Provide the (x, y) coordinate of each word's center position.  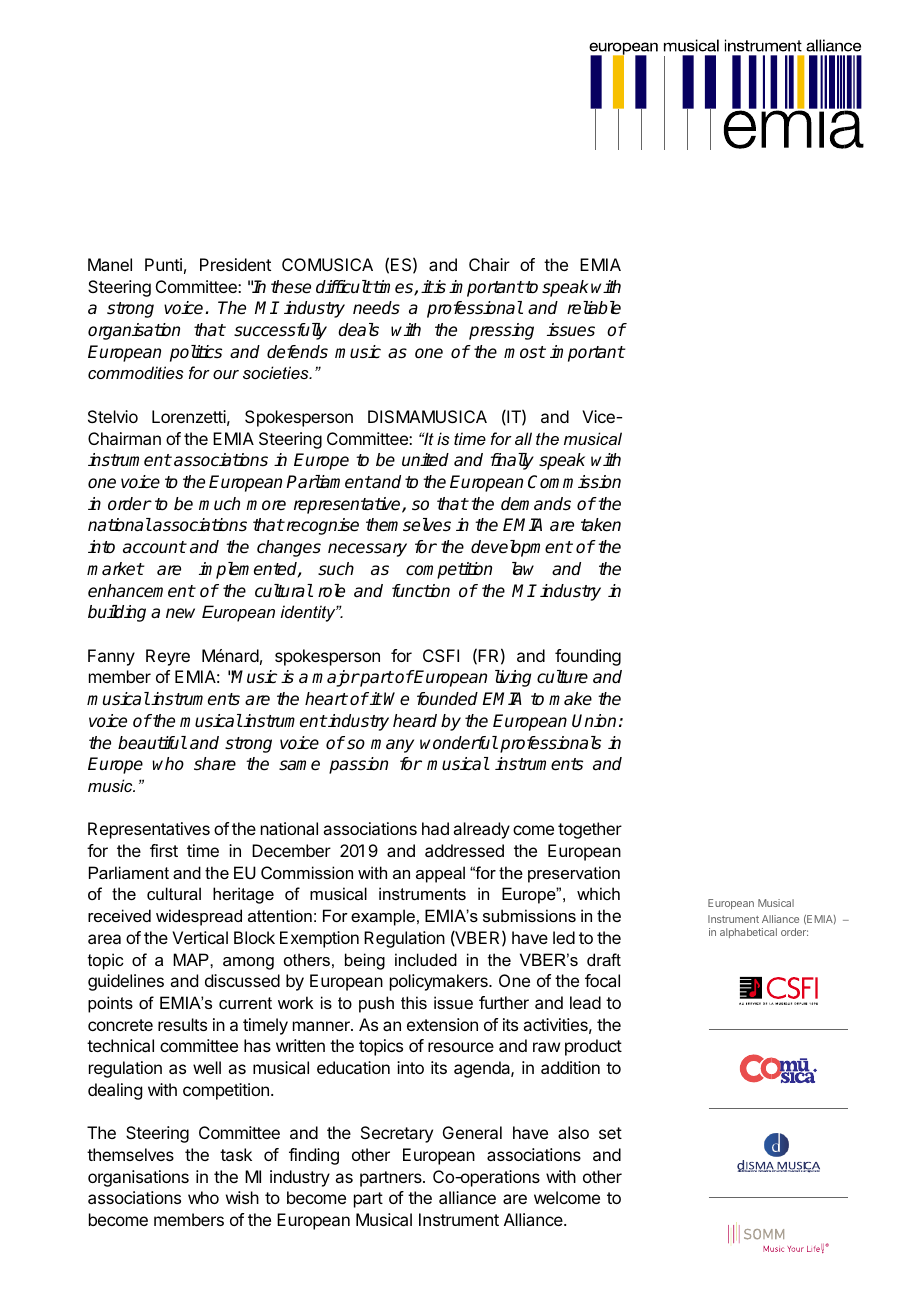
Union (594, 721)
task (236, 1154)
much (219, 504)
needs (376, 308)
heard (415, 721)
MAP (192, 959)
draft (604, 959)
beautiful (152, 743)
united (425, 460)
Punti (163, 264)
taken (601, 525)
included (426, 959)
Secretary (397, 1134)
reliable (594, 308)
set (610, 1133)
